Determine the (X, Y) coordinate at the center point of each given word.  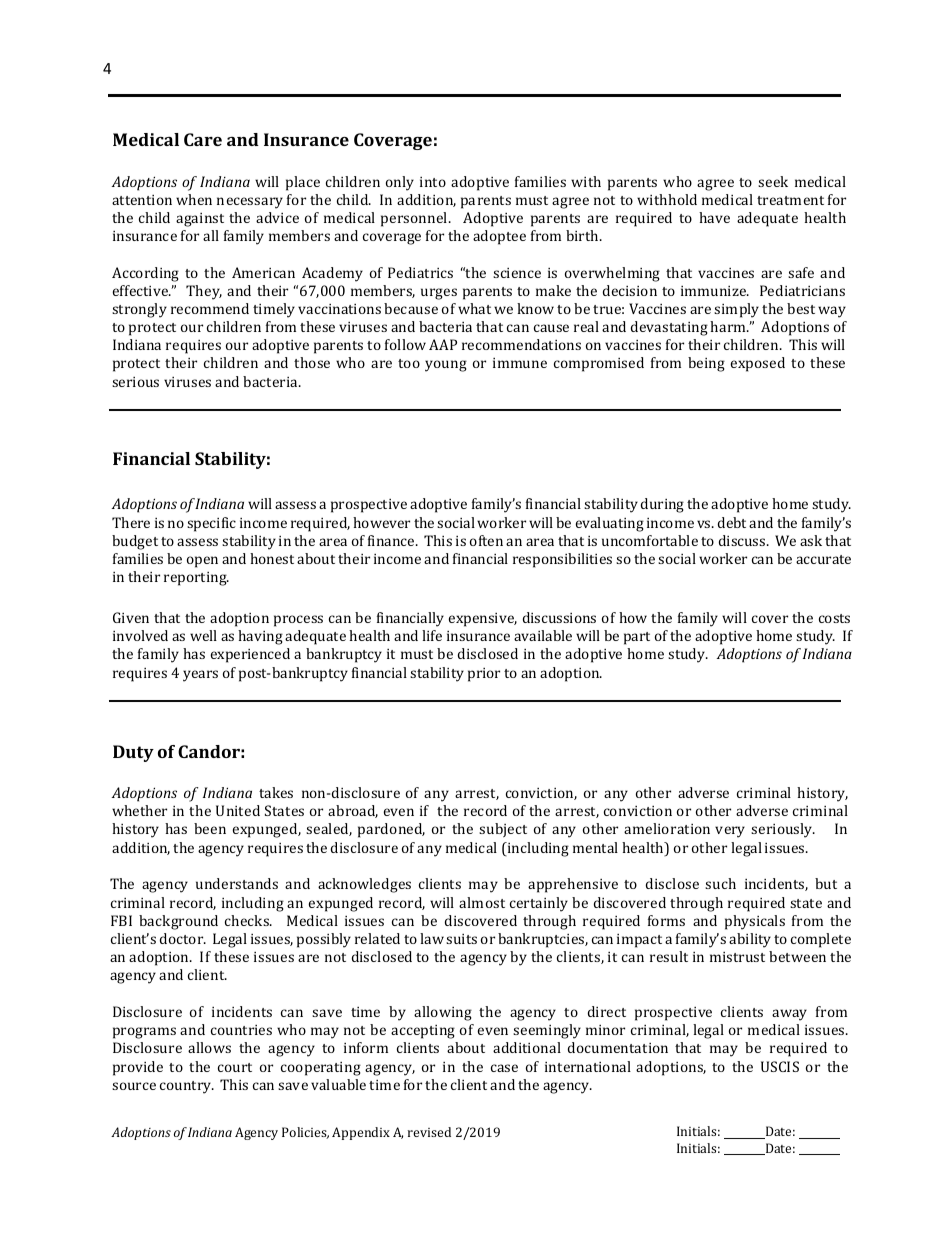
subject (503, 830)
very (730, 832)
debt (732, 522)
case (504, 1068)
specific (211, 524)
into (433, 182)
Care (203, 139)
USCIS (780, 1066)
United (238, 810)
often (486, 540)
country (187, 1087)
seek (773, 181)
